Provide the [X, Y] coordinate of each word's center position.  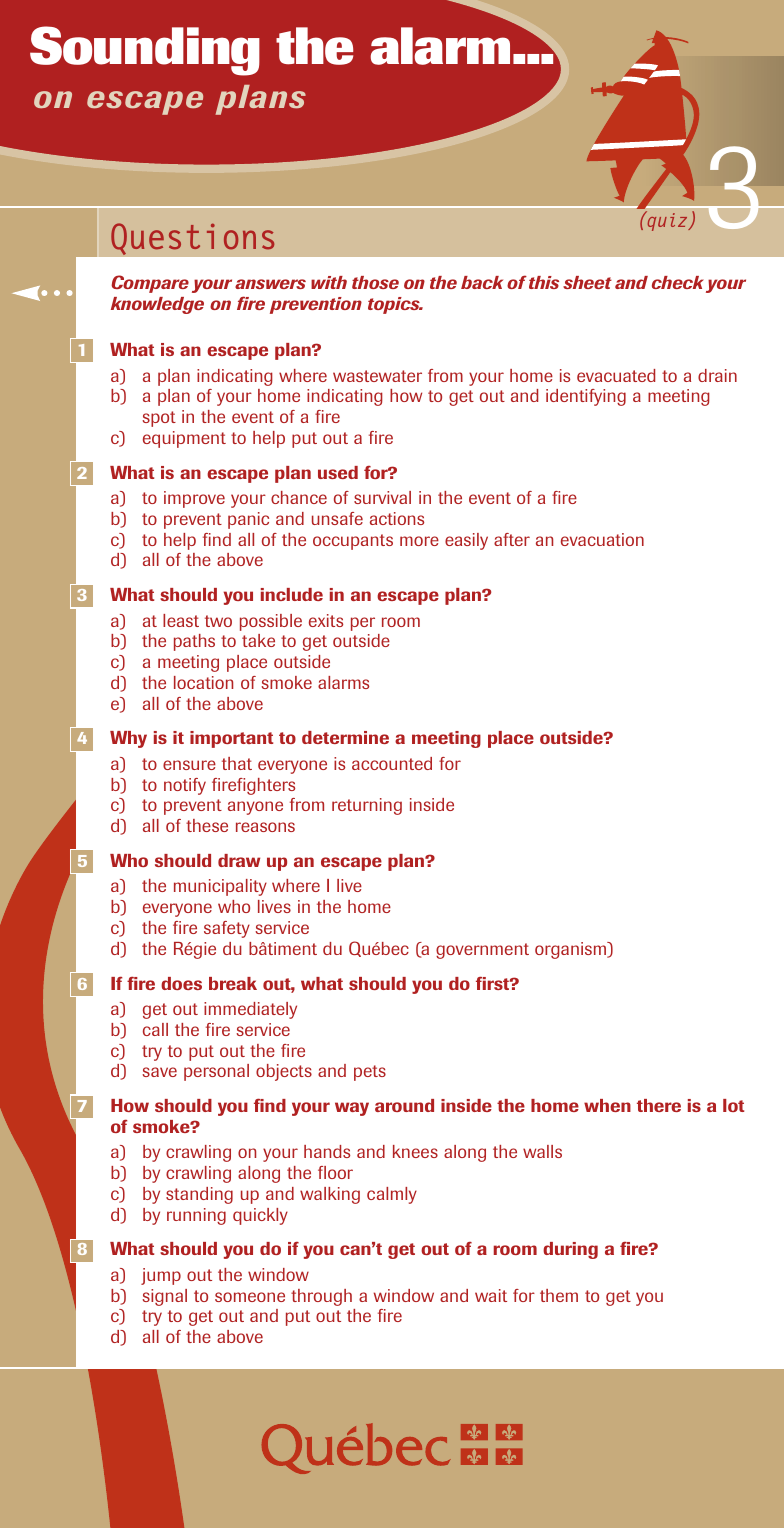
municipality [220, 887]
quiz [667, 221]
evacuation [602, 539]
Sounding [145, 51]
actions [397, 518]
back [482, 282]
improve [194, 499]
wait [491, 1295]
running [196, 1216]
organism [571, 950]
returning [367, 806]
